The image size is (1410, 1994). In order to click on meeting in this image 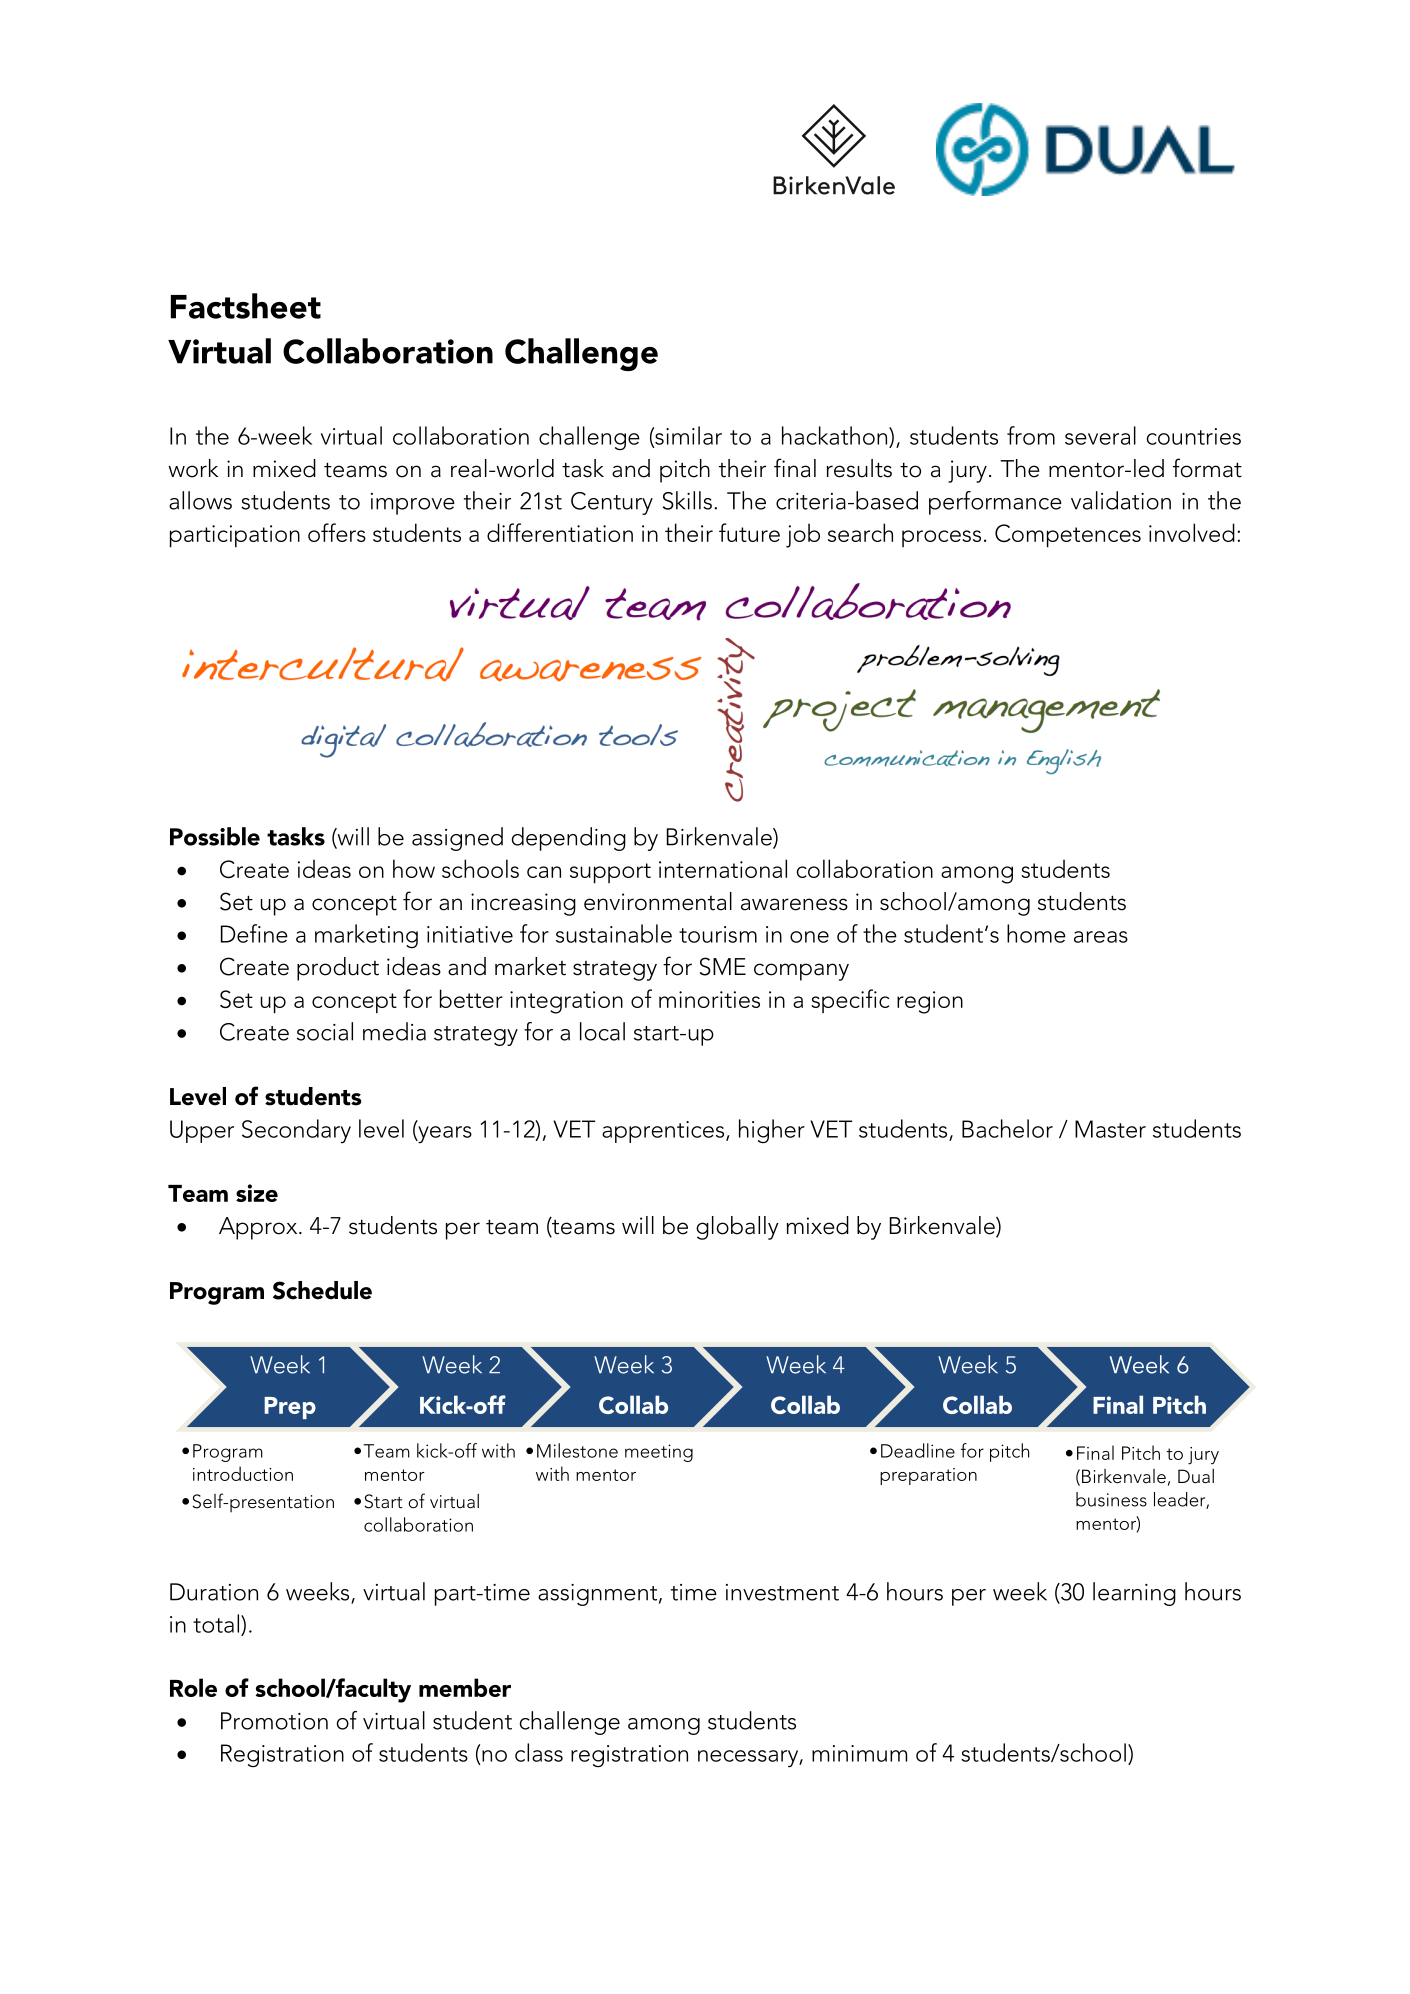, I will do `click(659, 1453)`.
